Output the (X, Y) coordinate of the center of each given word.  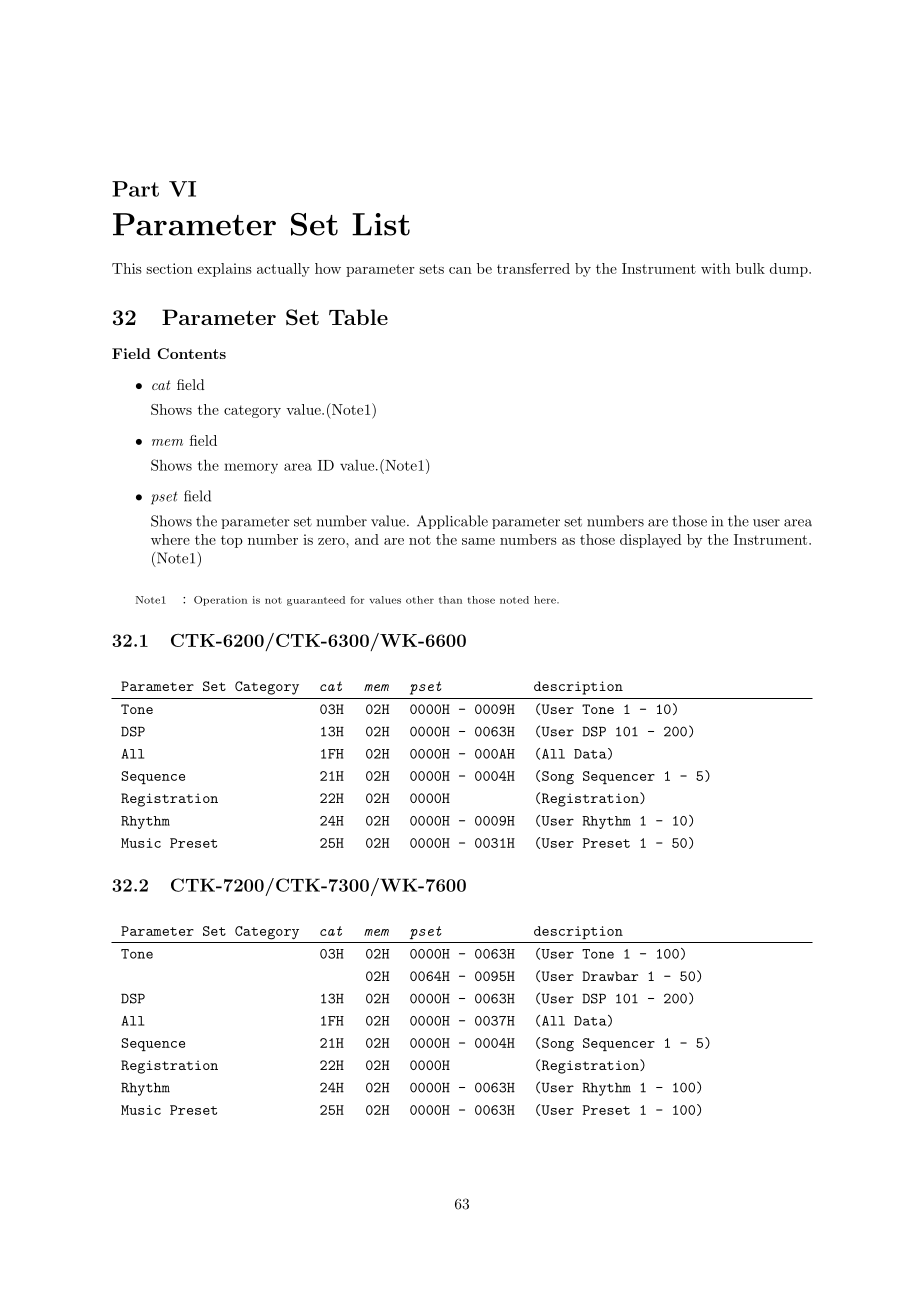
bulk (750, 268)
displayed (651, 541)
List (381, 224)
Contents (191, 353)
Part (135, 189)
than (450, 600)
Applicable (452, 522)
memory (251, 468)
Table (358, 317)
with (716, 268)
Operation (220, 601)
